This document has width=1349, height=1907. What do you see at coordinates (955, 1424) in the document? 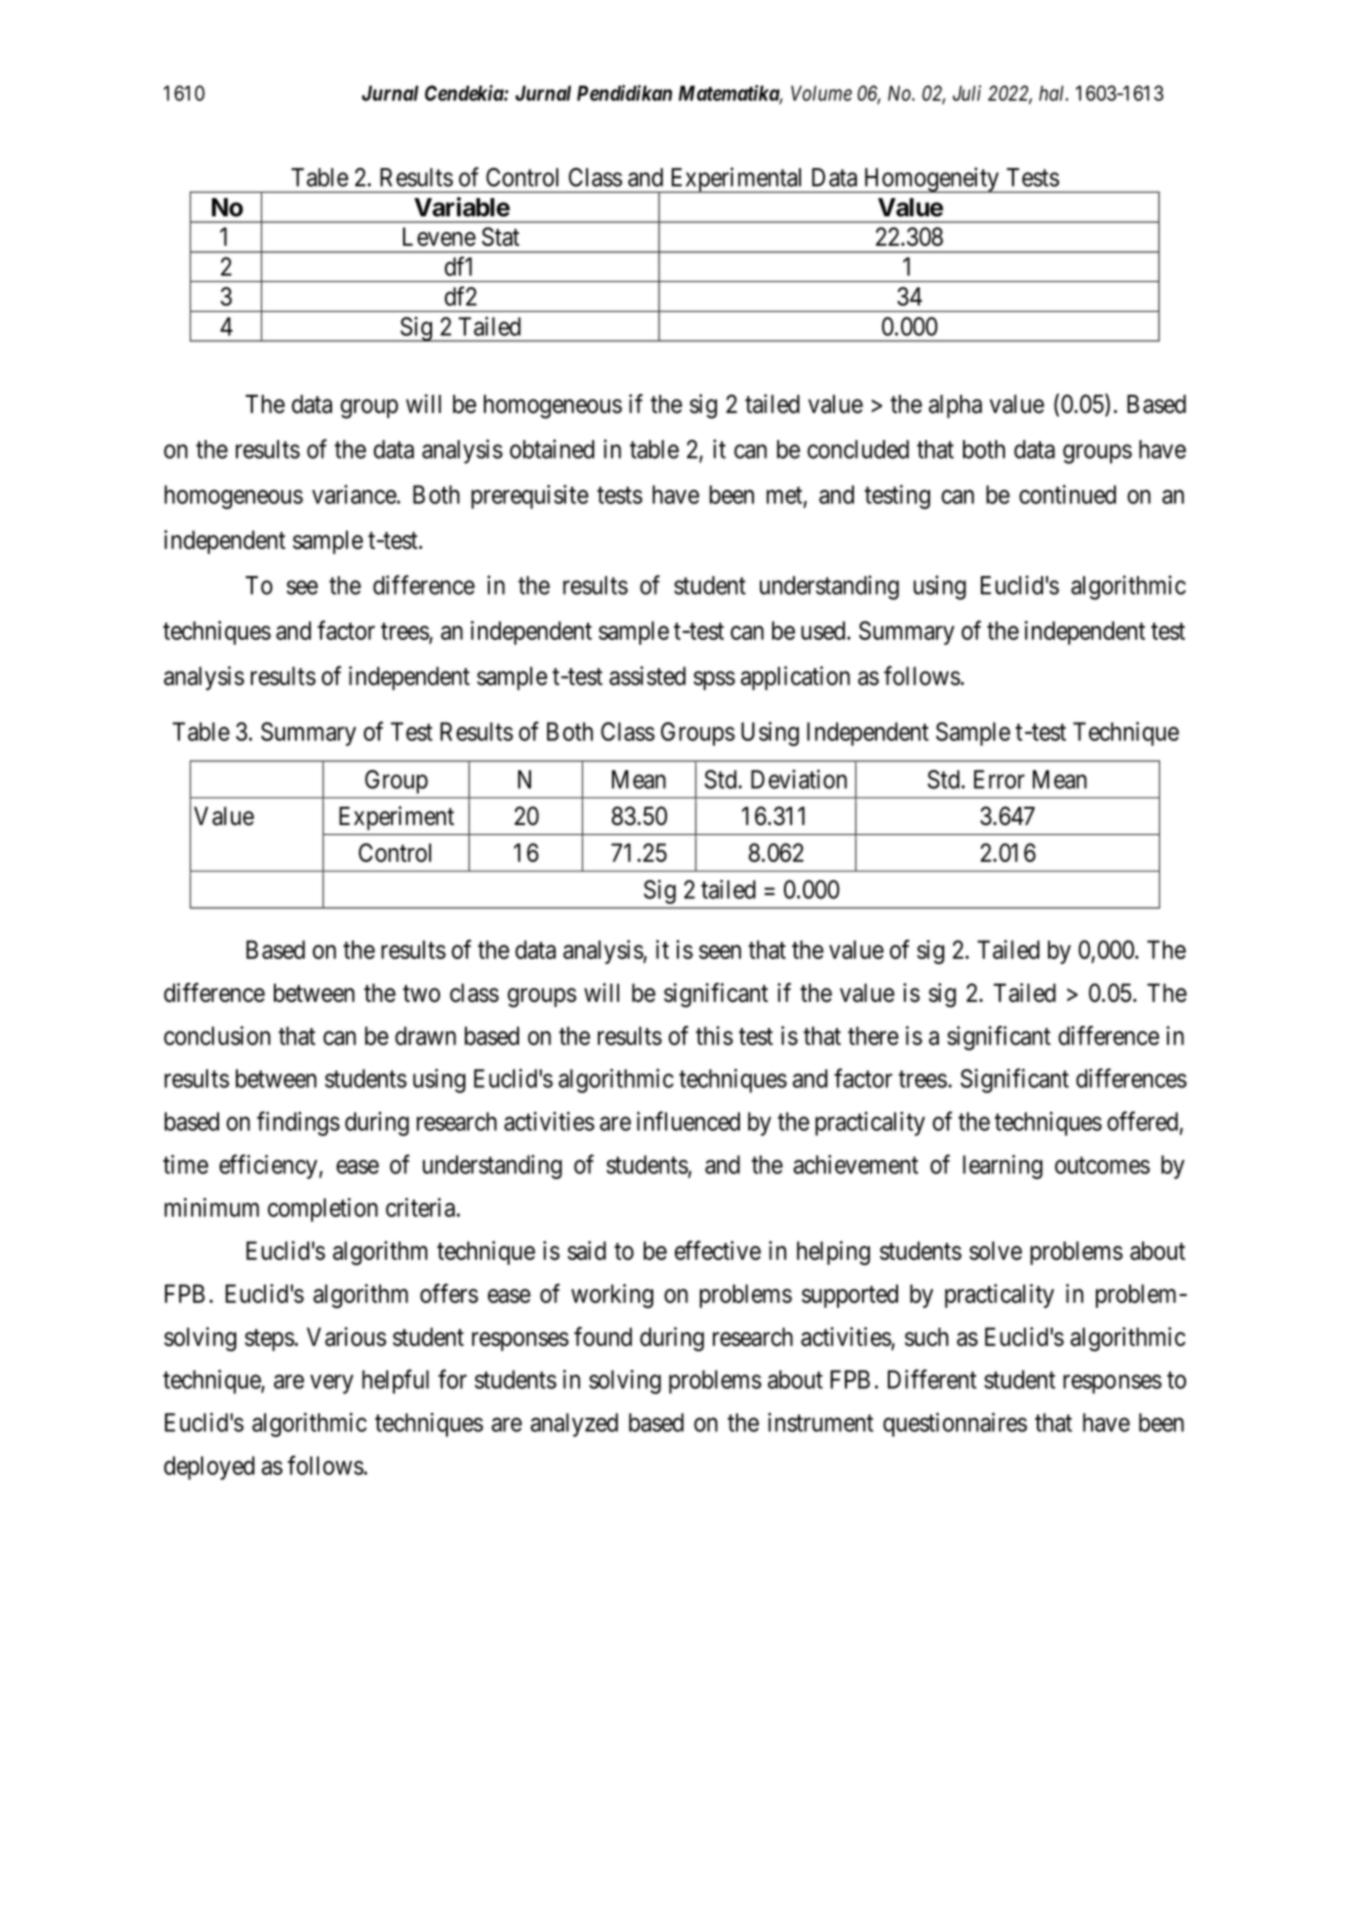
I see `questionnaires` at bounding box center [955, 1424].
